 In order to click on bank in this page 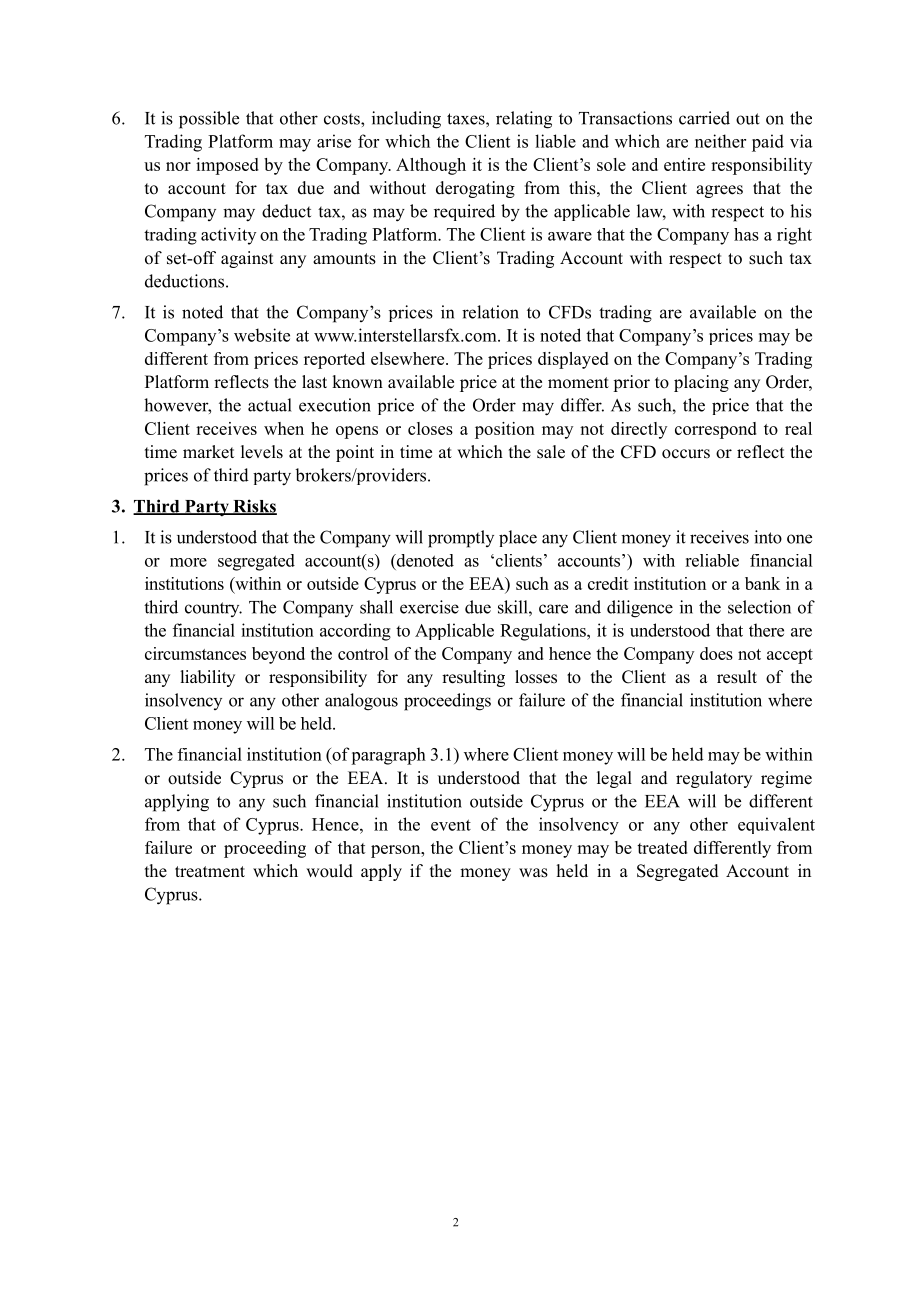, I will do `click(762, 583)`.
